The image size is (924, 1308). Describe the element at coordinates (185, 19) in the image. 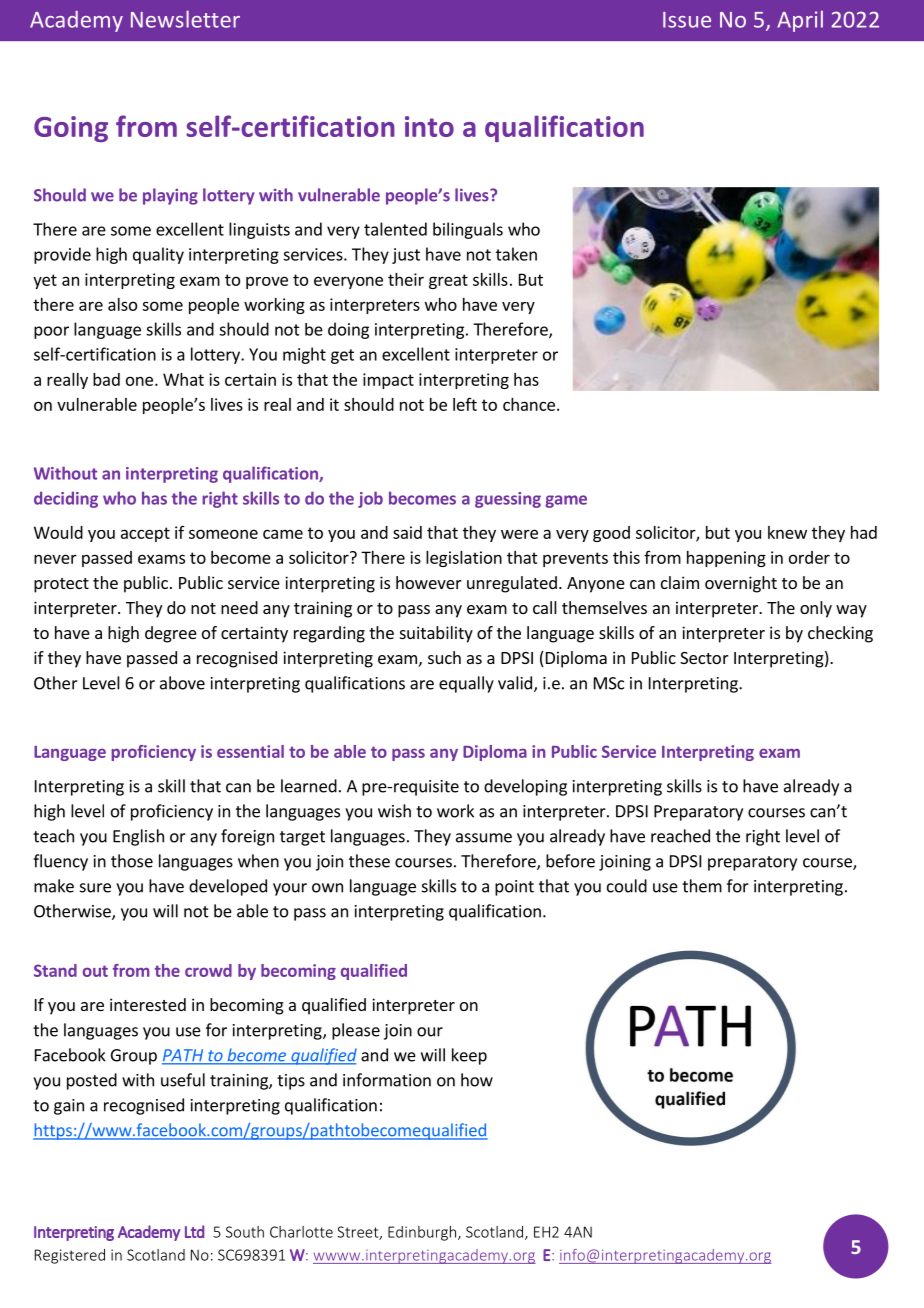

I see `Newsletter` at that location.
